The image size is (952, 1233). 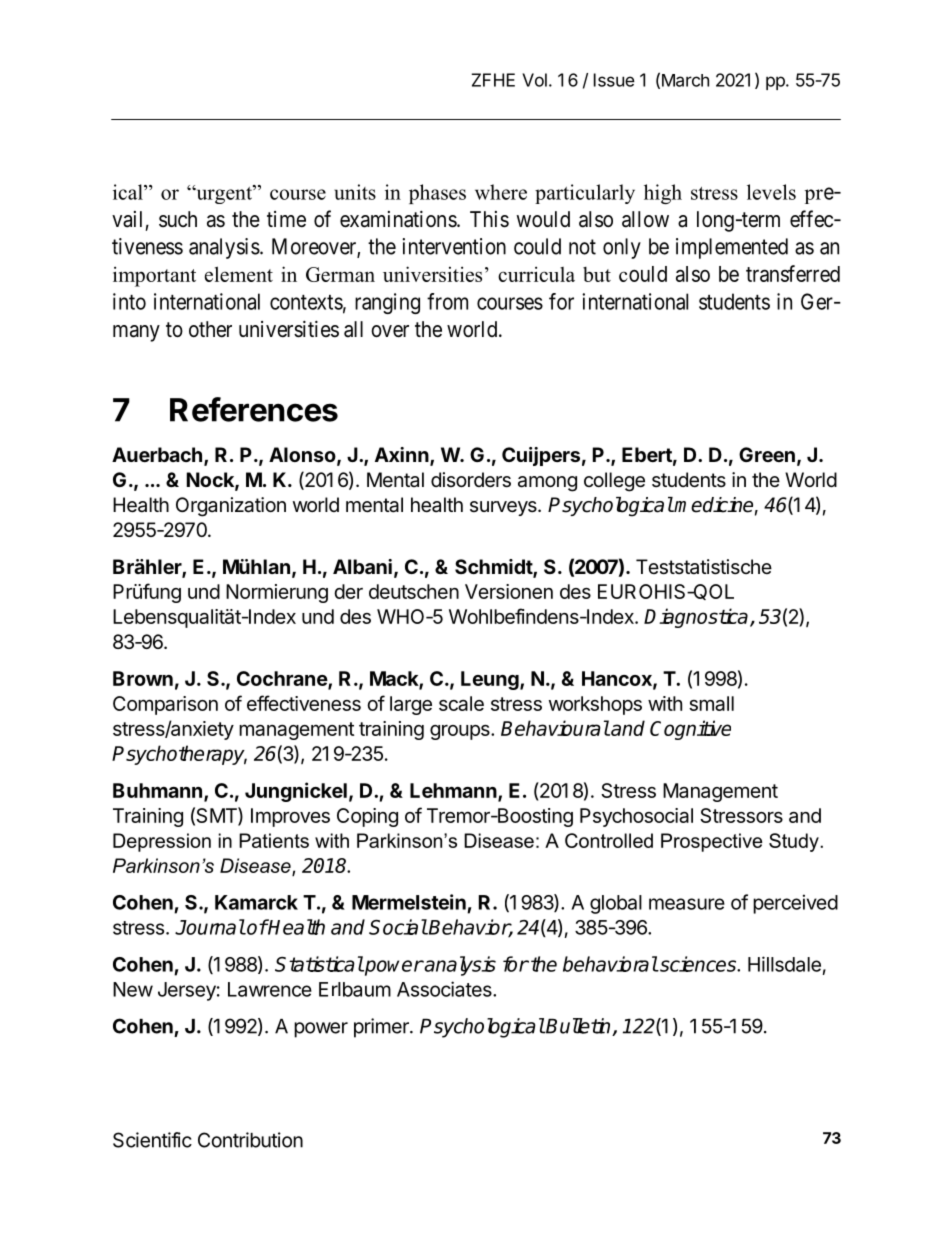 I want to click on time, so click(x=286, y=219).
